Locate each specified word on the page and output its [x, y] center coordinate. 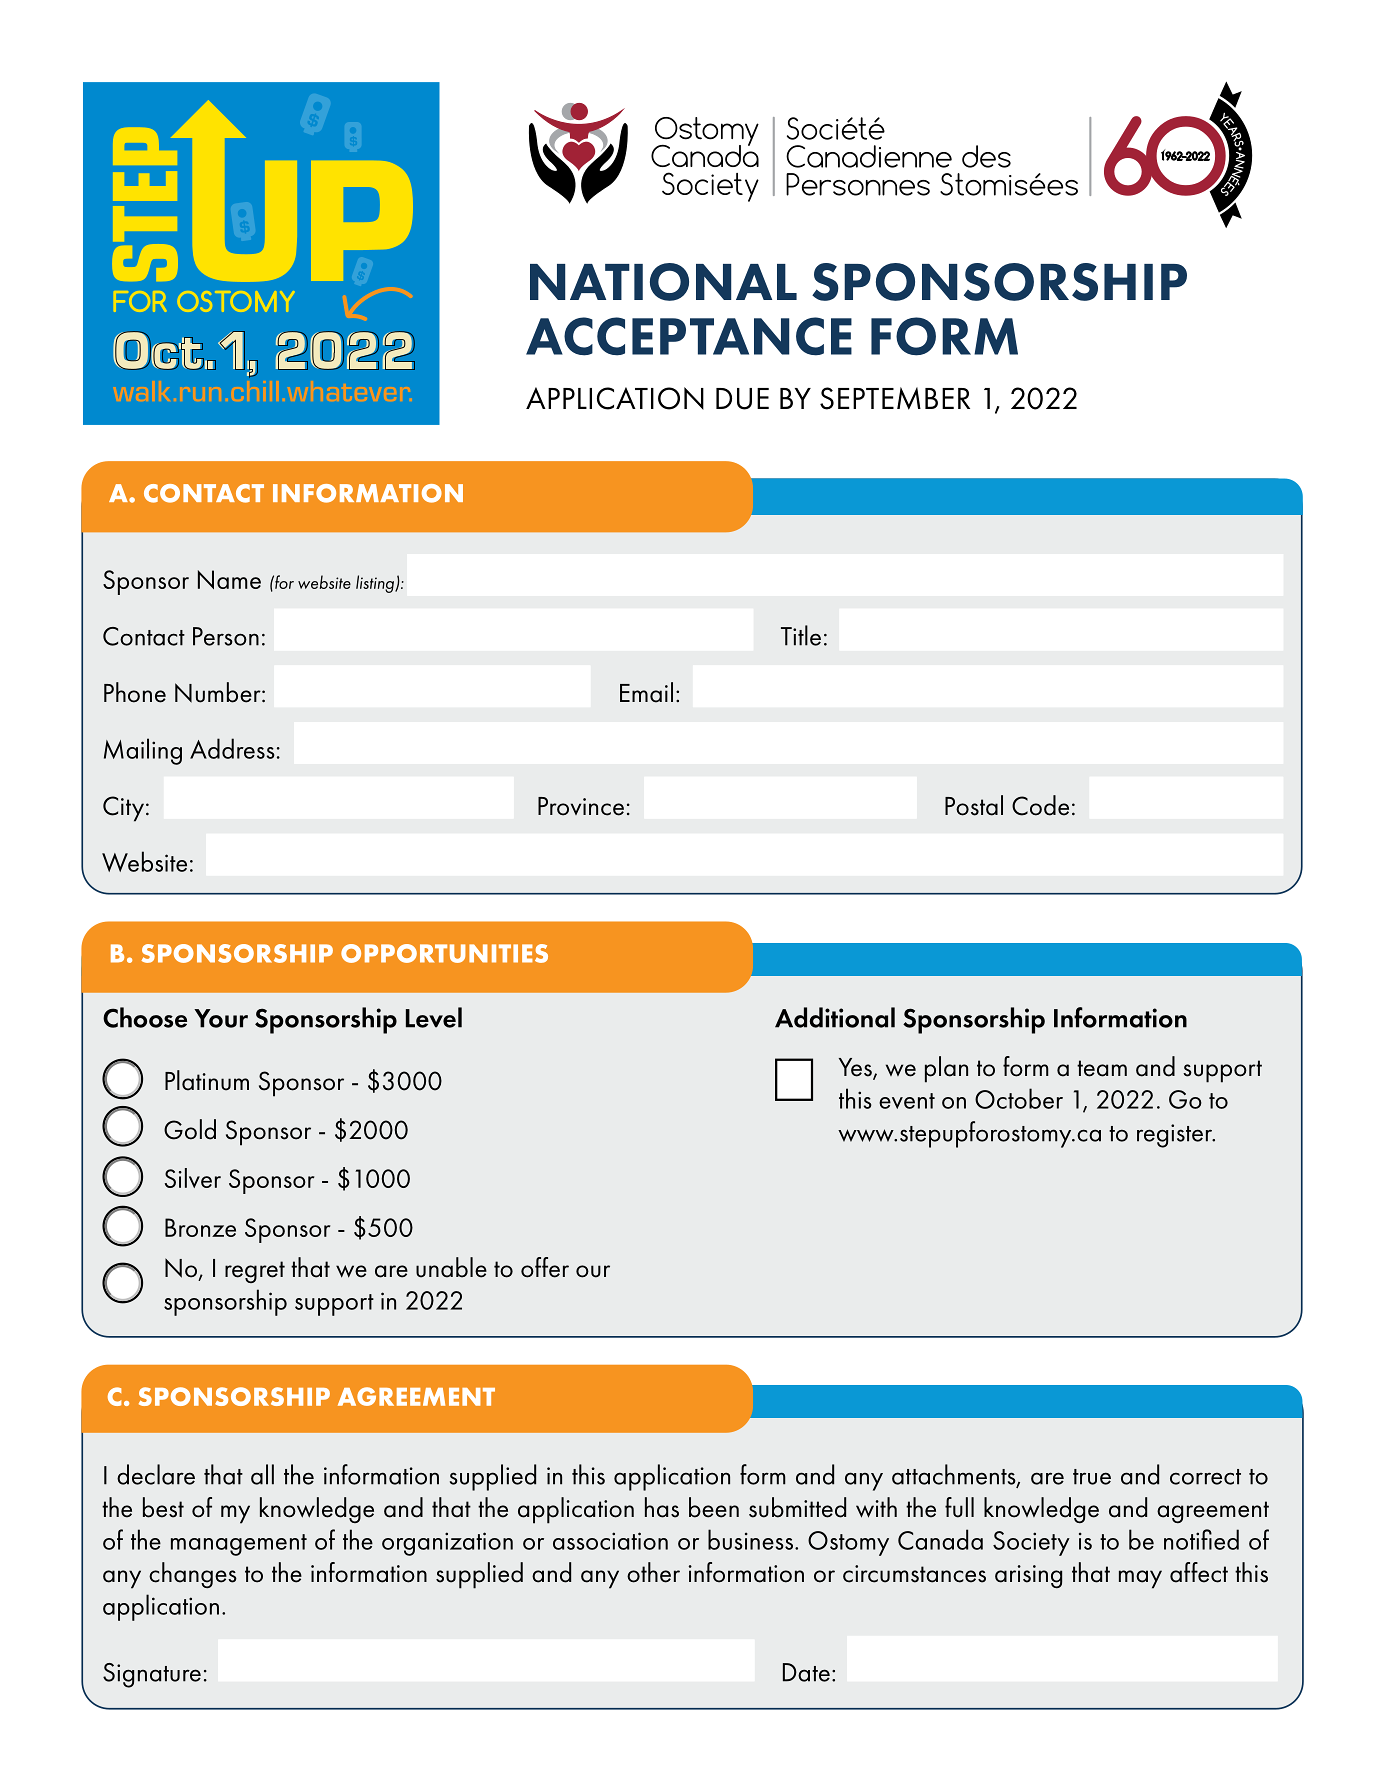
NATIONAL [663, 282]
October [1019, 1098]
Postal [974, 805]
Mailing [143, 751]
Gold [190, 1129]
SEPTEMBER [895, 398]
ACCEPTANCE [689, 336]
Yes [856, 1068]
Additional [835, 1017]
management [239, 1545]
